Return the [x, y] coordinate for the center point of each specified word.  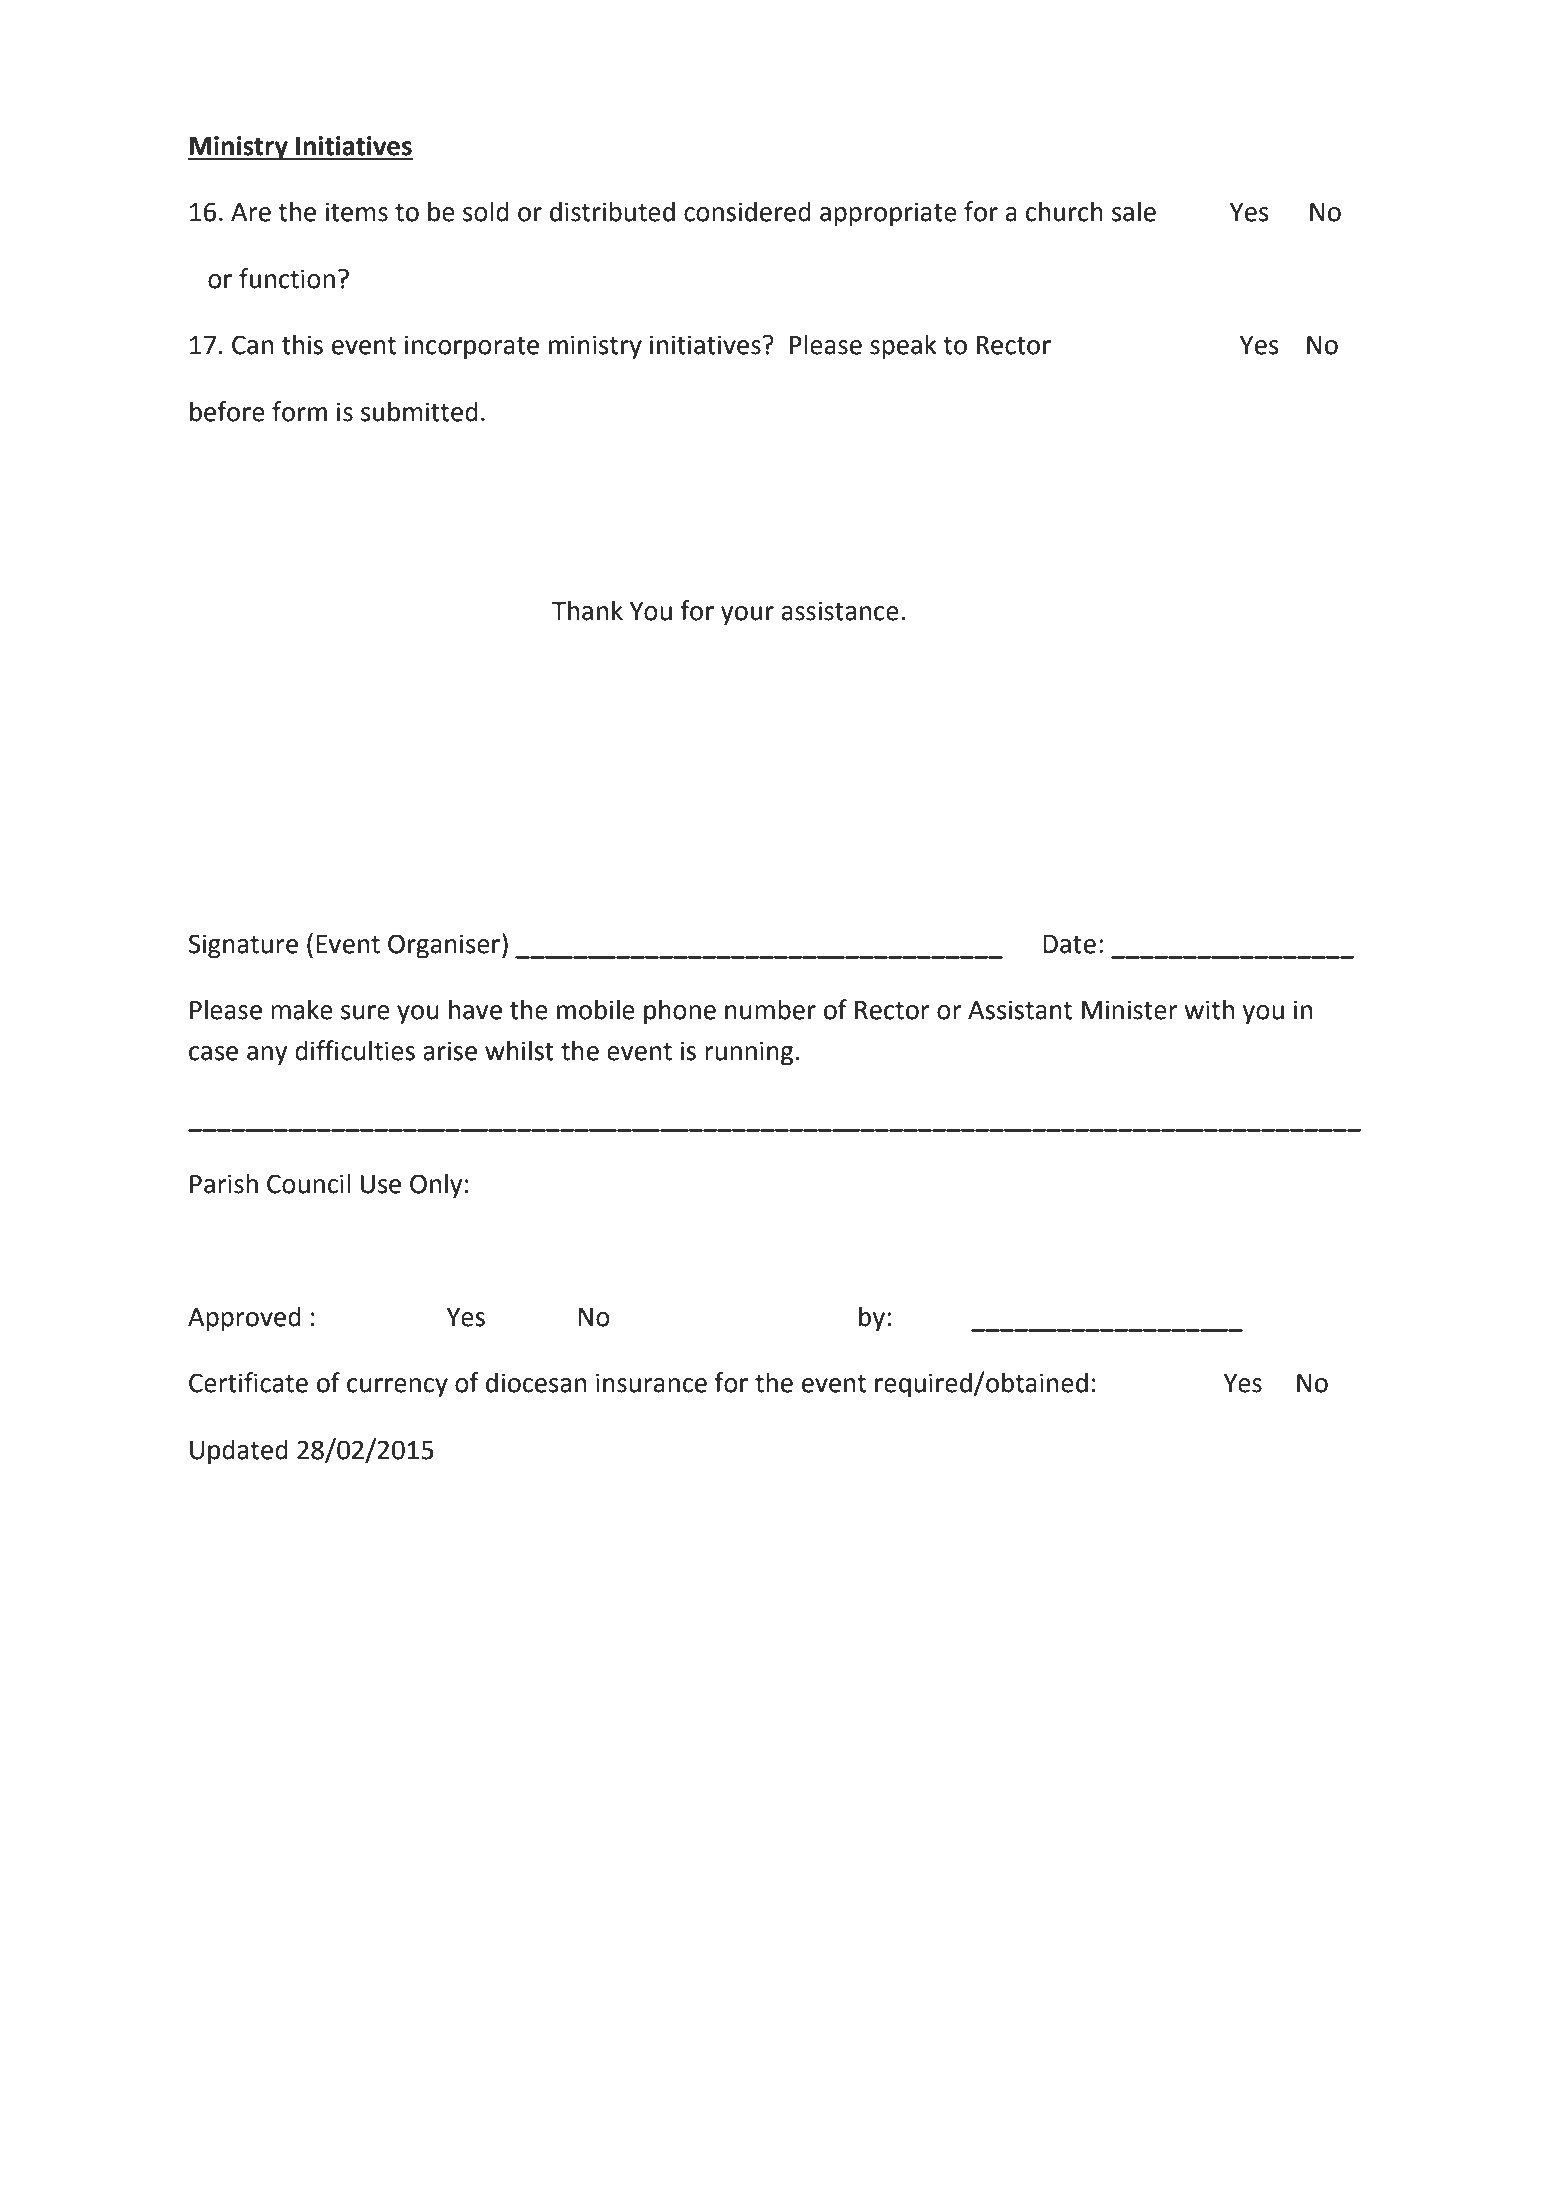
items [357, 212]
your [747, 616]
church [1064, 211]
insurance [651, 1383]
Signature [243, 946]
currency [397, 1388]
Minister [1130, 1010]
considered [747, 211]
